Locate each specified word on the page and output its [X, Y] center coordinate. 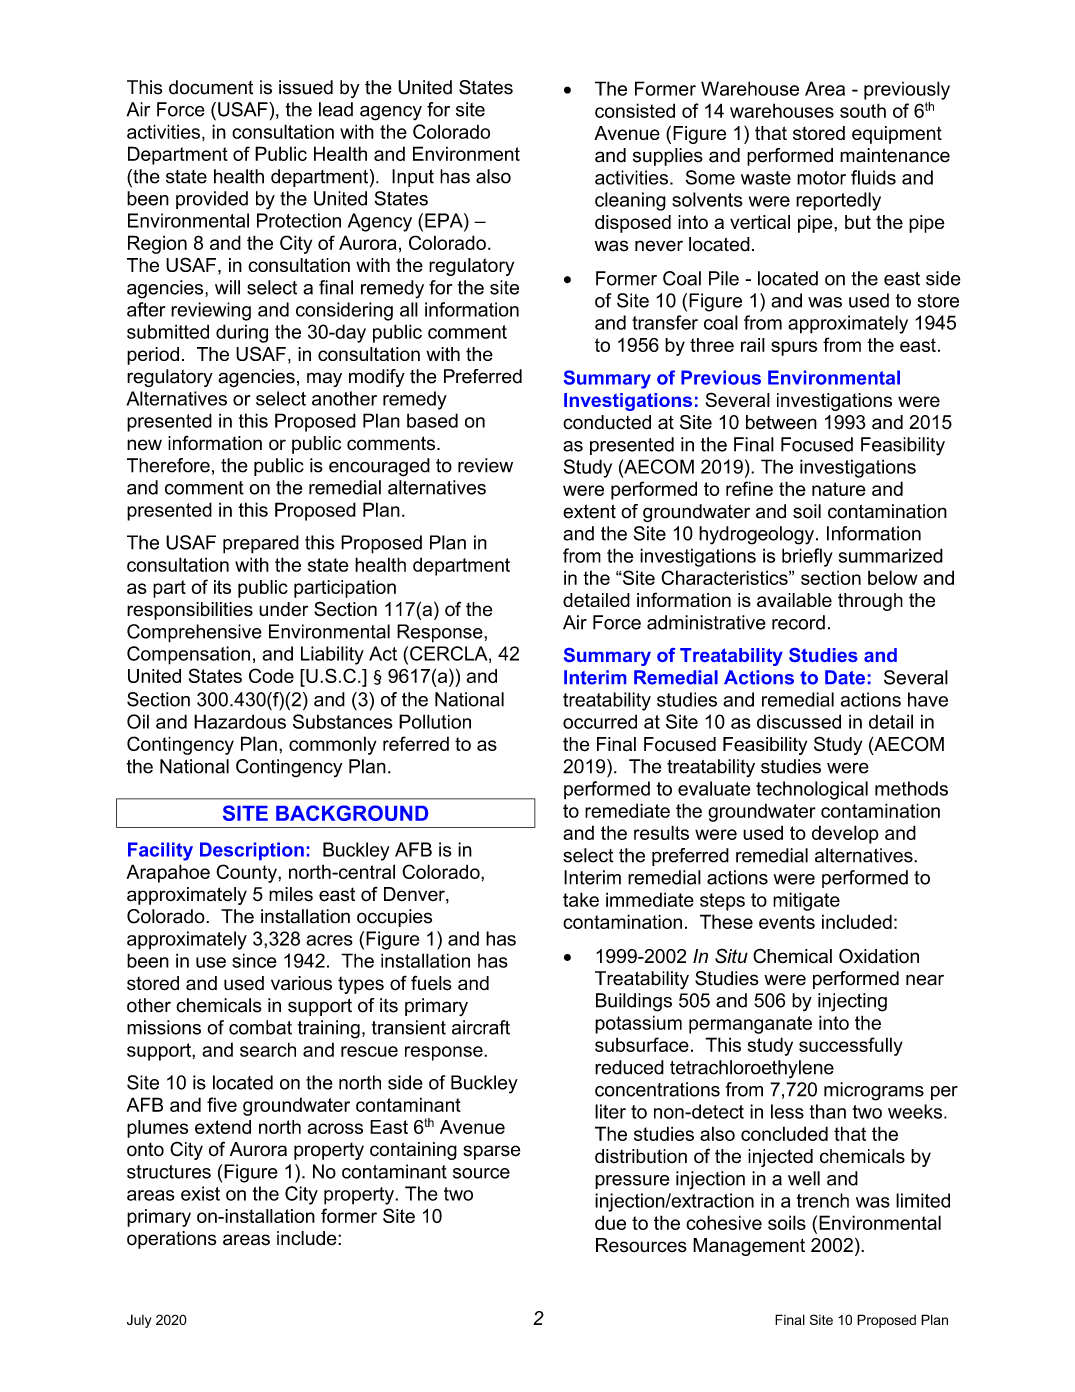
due [610, 1222]
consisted [635, 110]
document [211, 87]
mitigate [806, 901]
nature [839, 489]
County [247, 873]
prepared [261, 544]
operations [171, 1240]
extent [589, 511]
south [863, 110]
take [581, 899]
